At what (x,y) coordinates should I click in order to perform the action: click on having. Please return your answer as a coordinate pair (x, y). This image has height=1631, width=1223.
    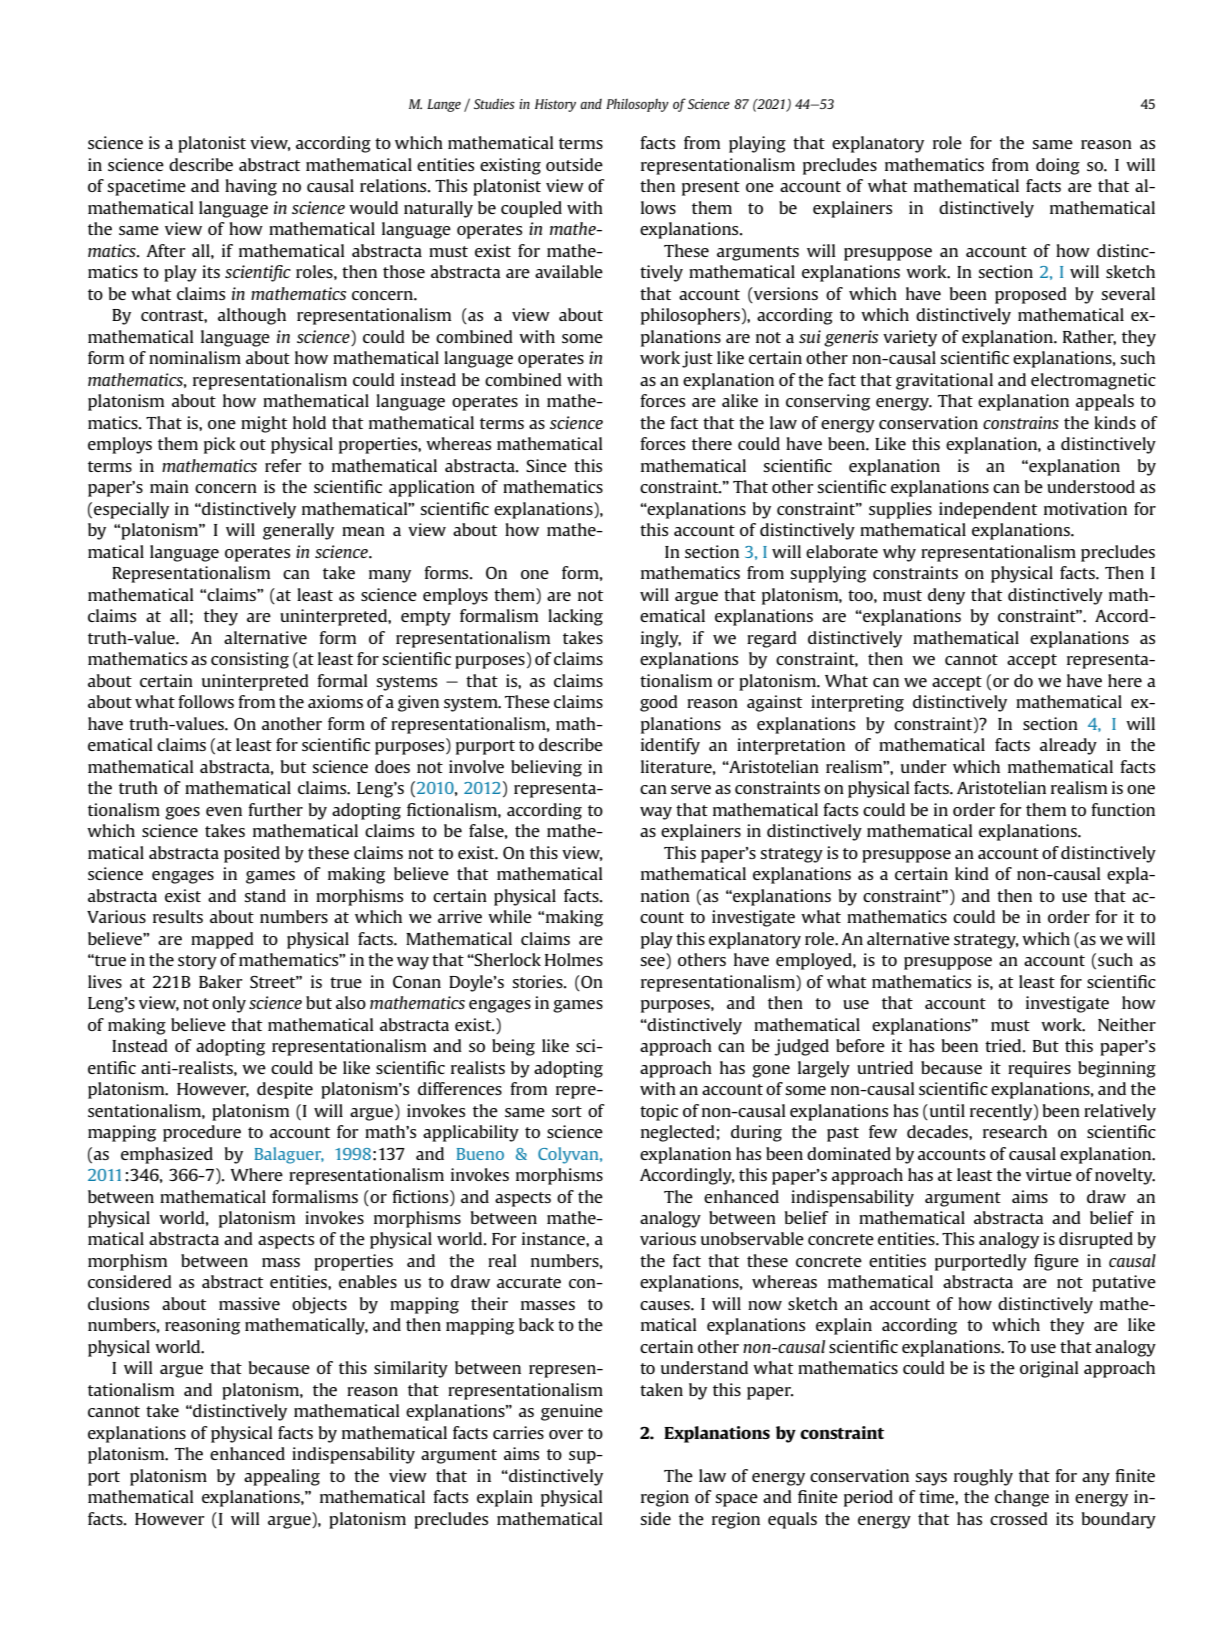
    Looking at the image, I should click on (251, 187).
